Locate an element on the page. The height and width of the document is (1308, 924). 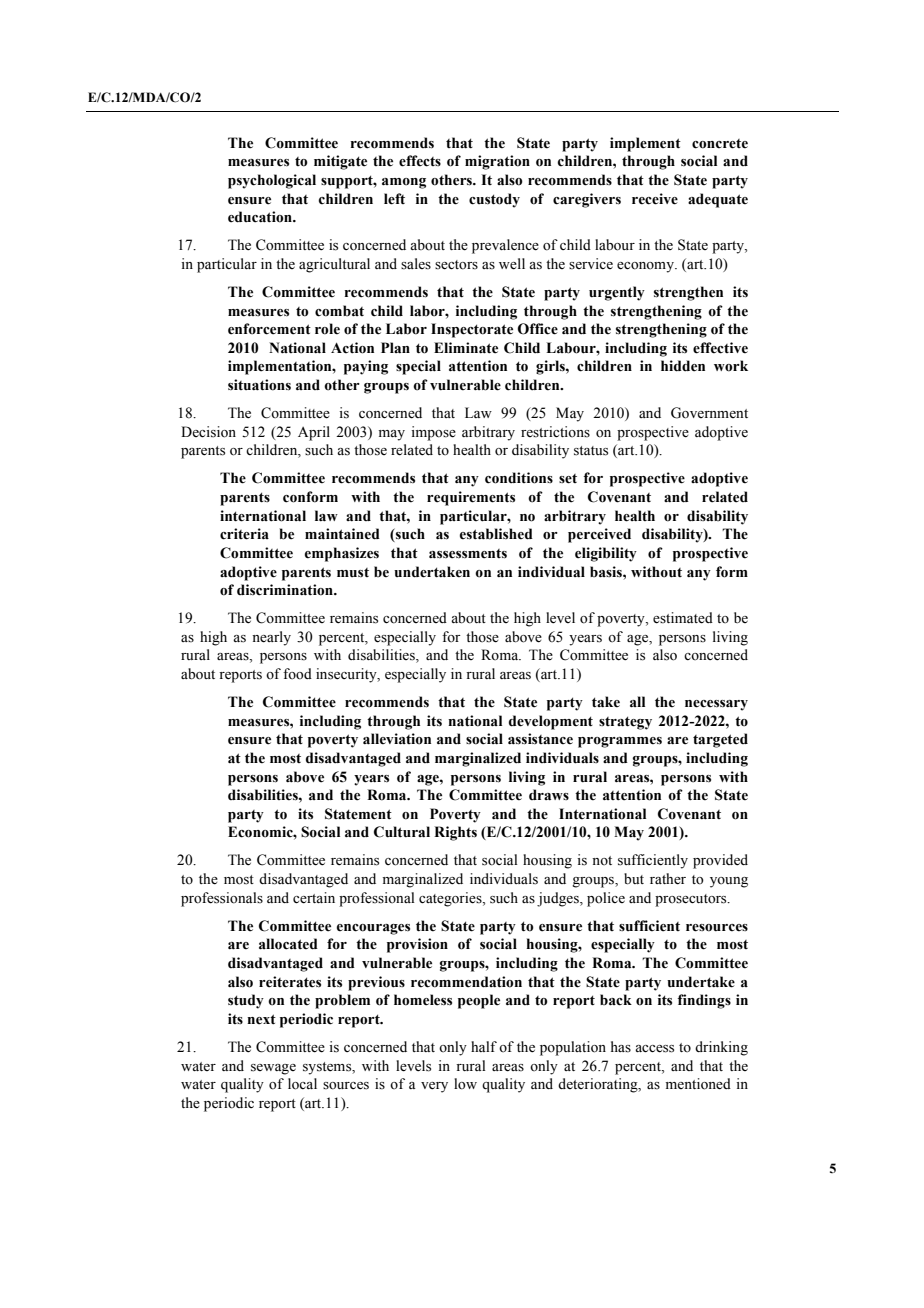
strategy is located at coordinates (625, 723).
